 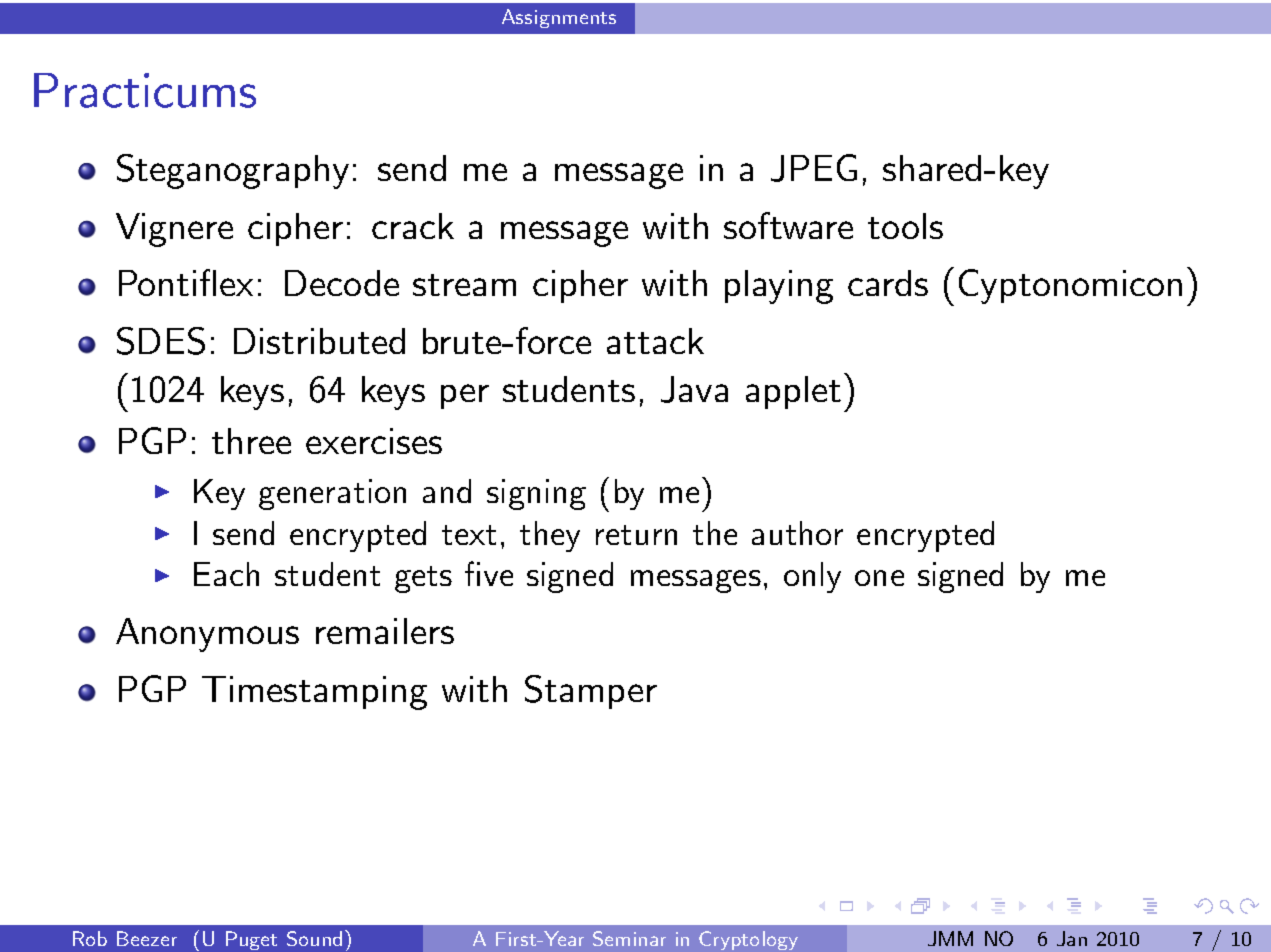 I want to click on attack, so click(x=655, y=341).
